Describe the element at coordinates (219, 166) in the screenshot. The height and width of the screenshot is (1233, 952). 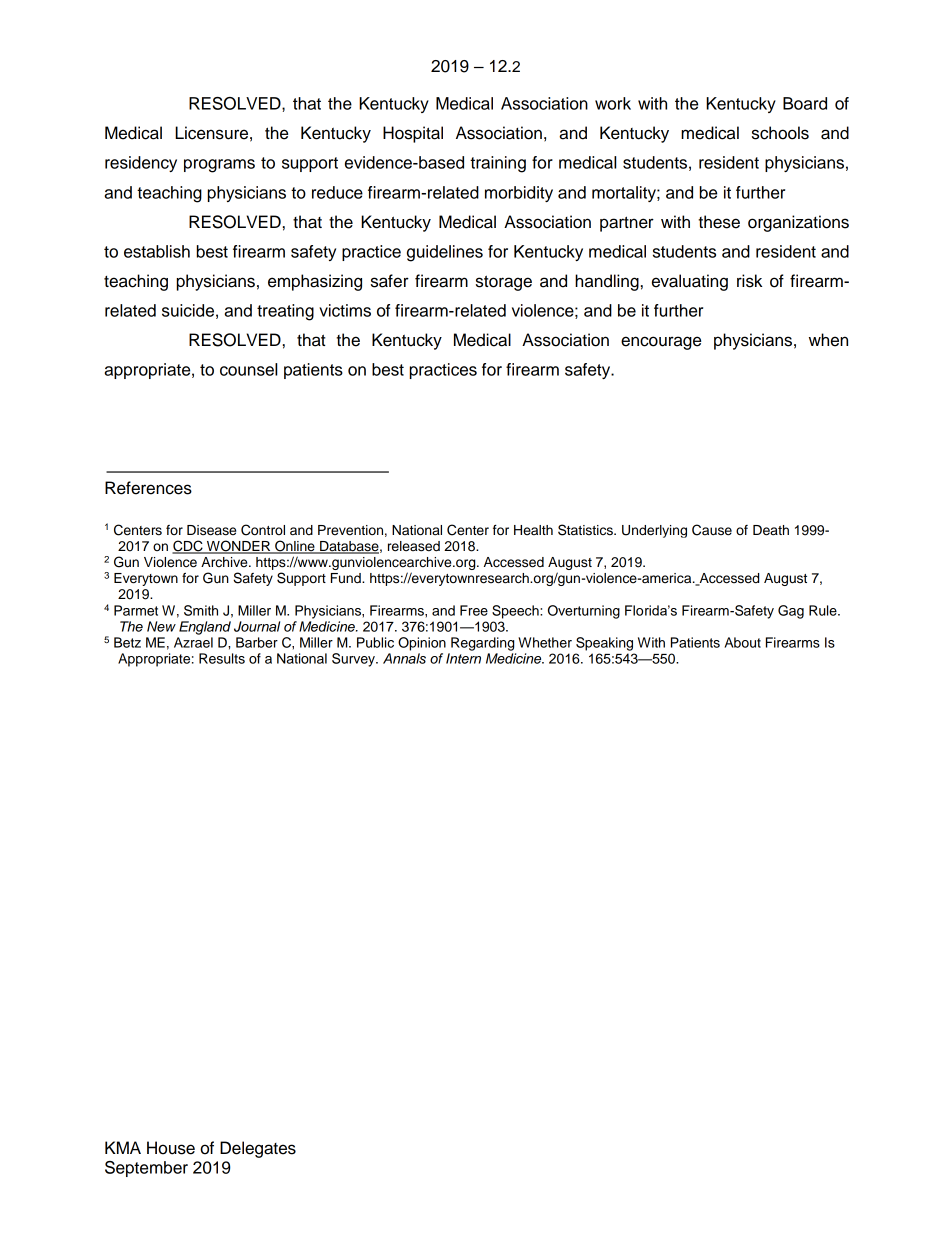
I see `programs` at that location.
